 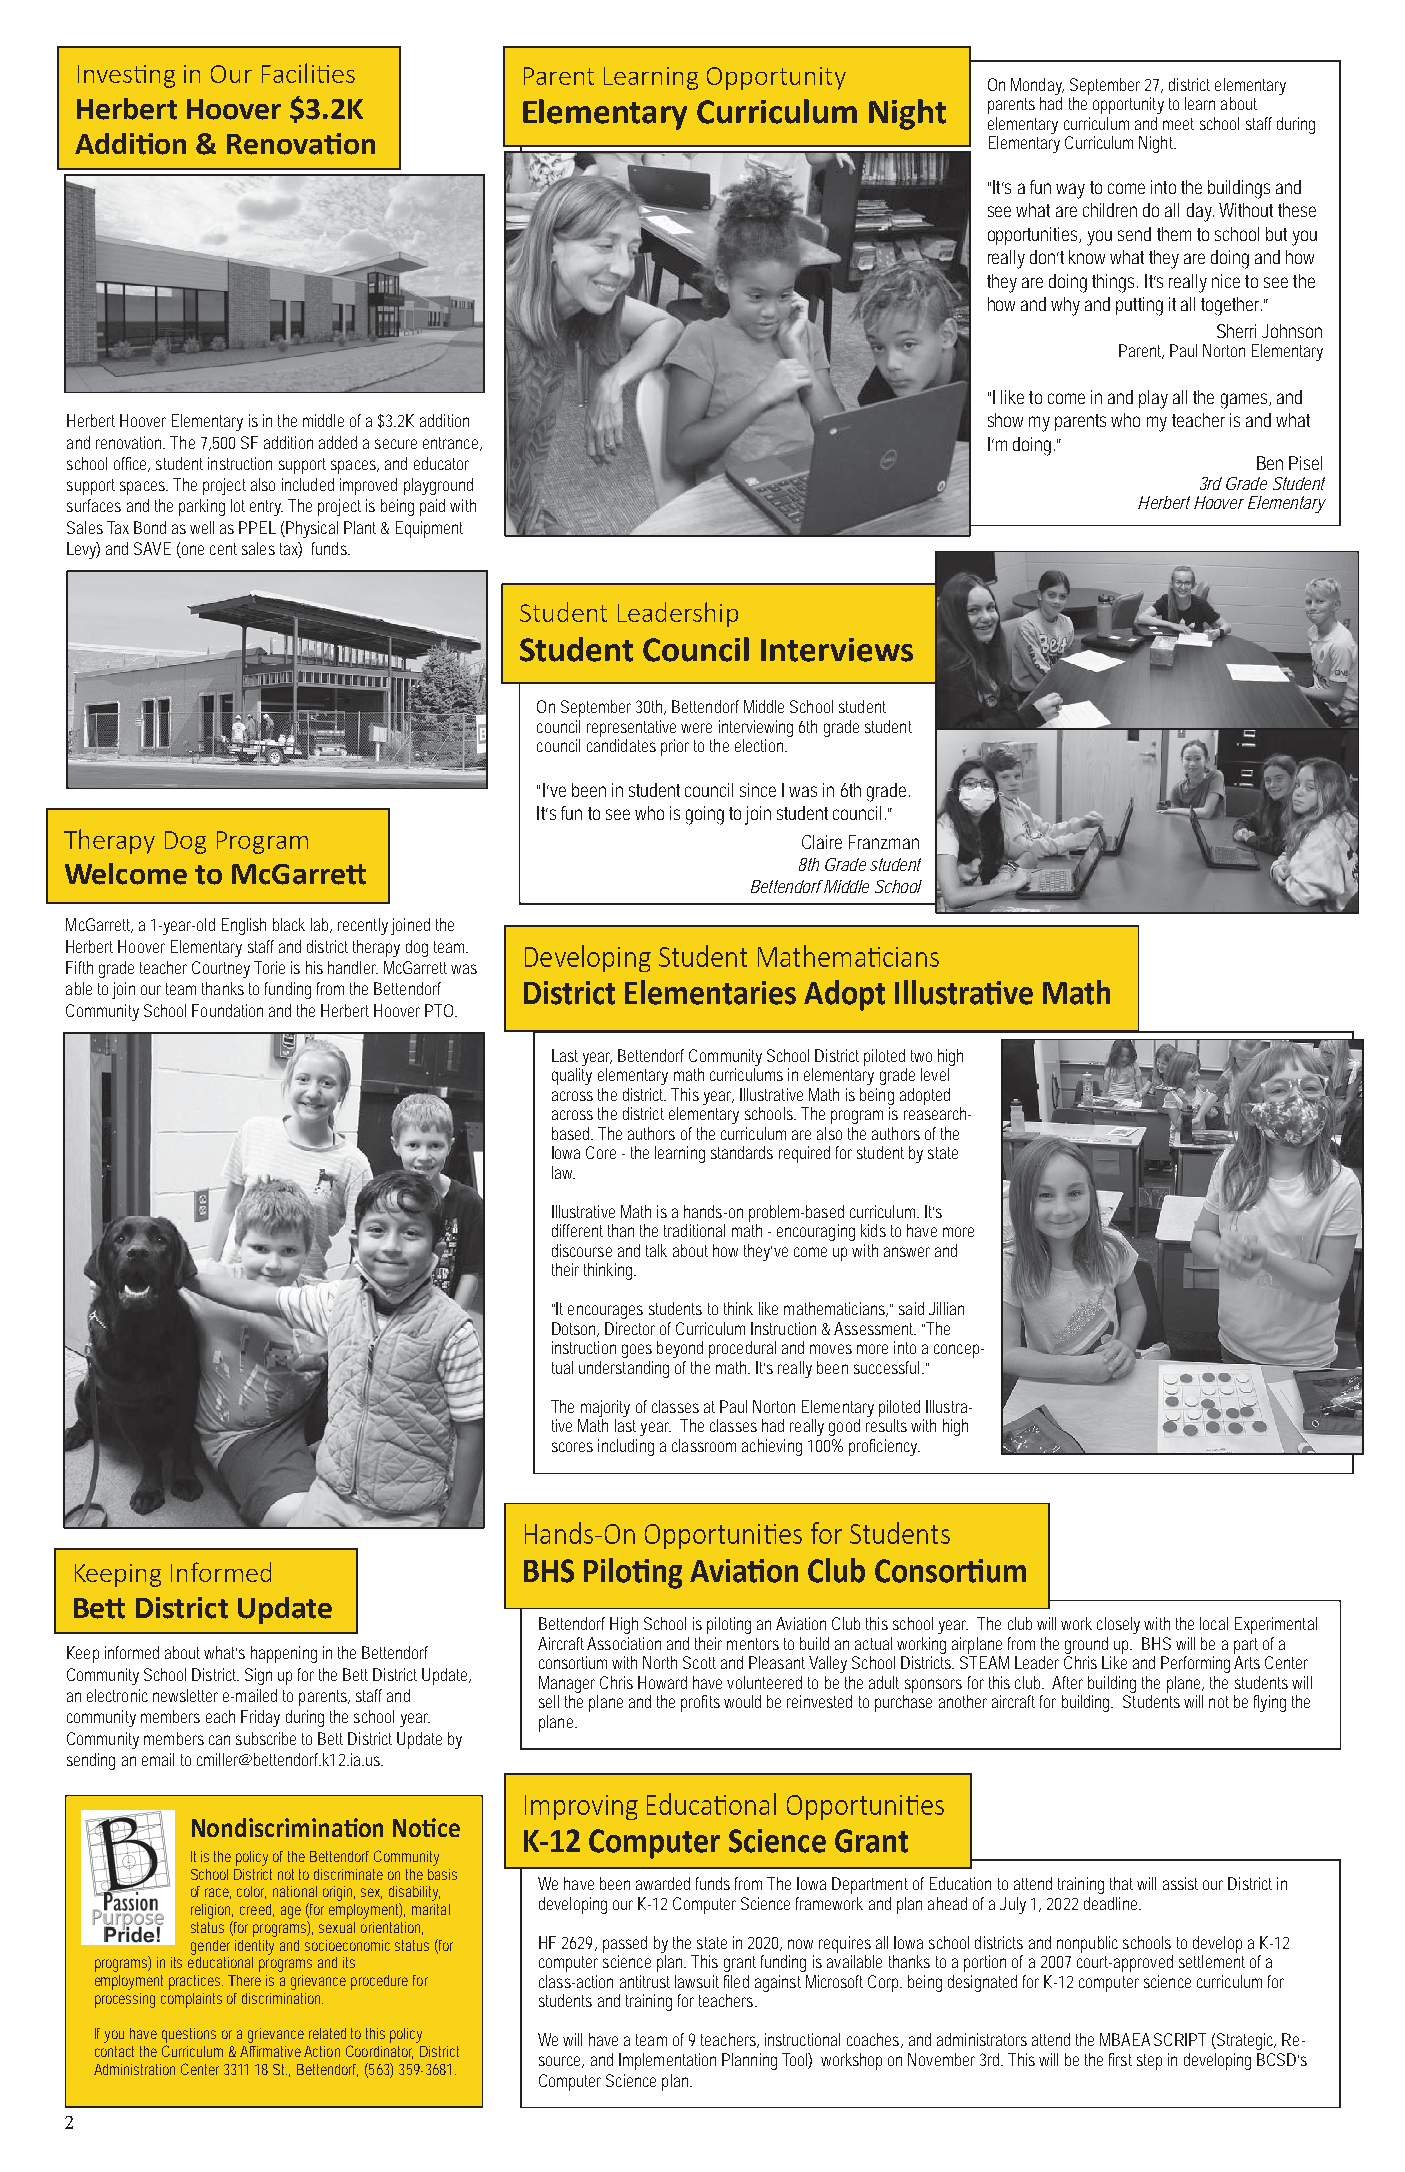 What do you see at coordinates (935, 1074) in the page?
I see `level` at bounding box center [935, 1074].
